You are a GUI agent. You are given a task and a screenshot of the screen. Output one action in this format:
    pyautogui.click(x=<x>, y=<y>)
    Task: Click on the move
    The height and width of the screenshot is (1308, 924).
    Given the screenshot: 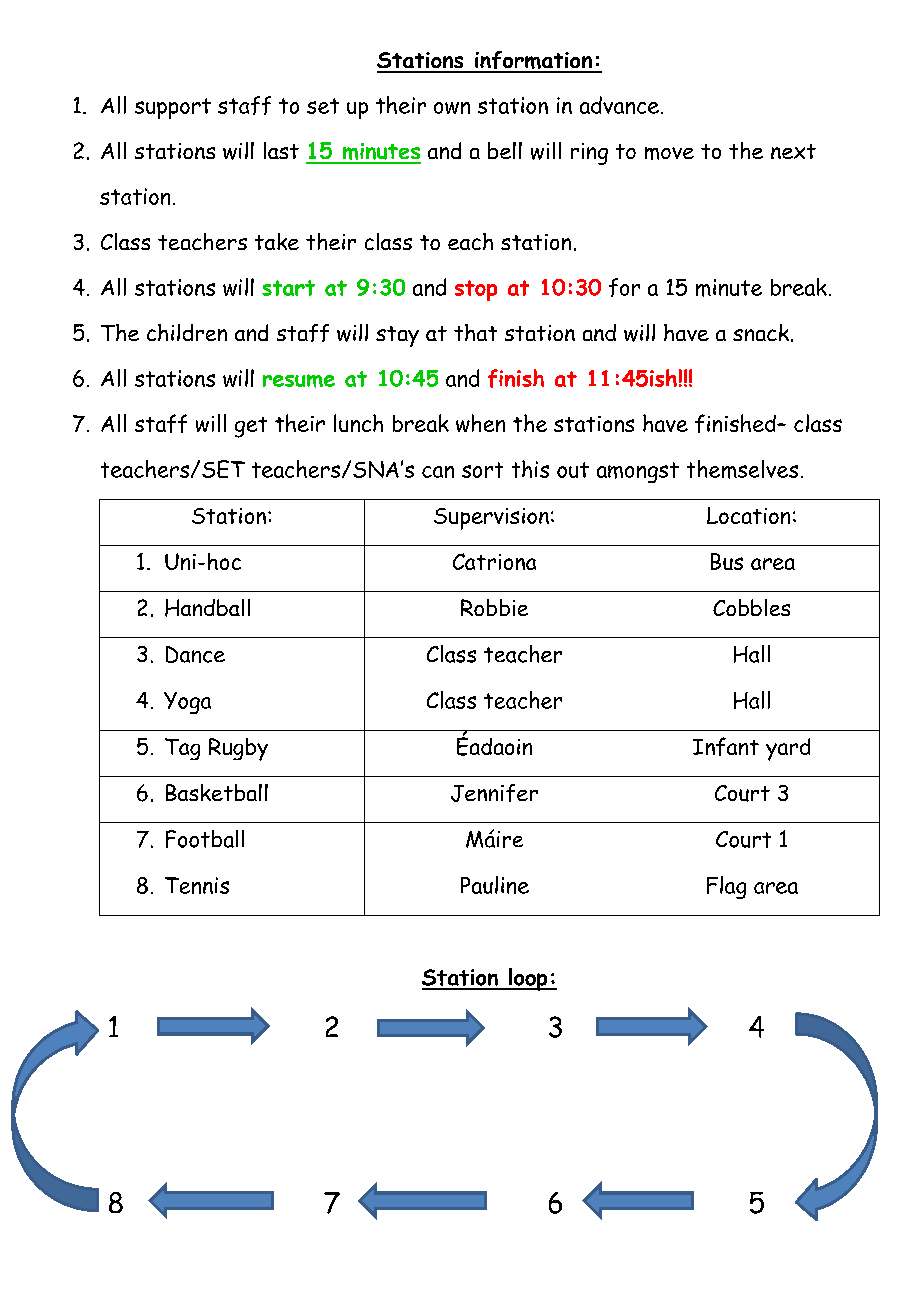 What is the action you would take?
    pyautogui.click(x=669, y=153)
